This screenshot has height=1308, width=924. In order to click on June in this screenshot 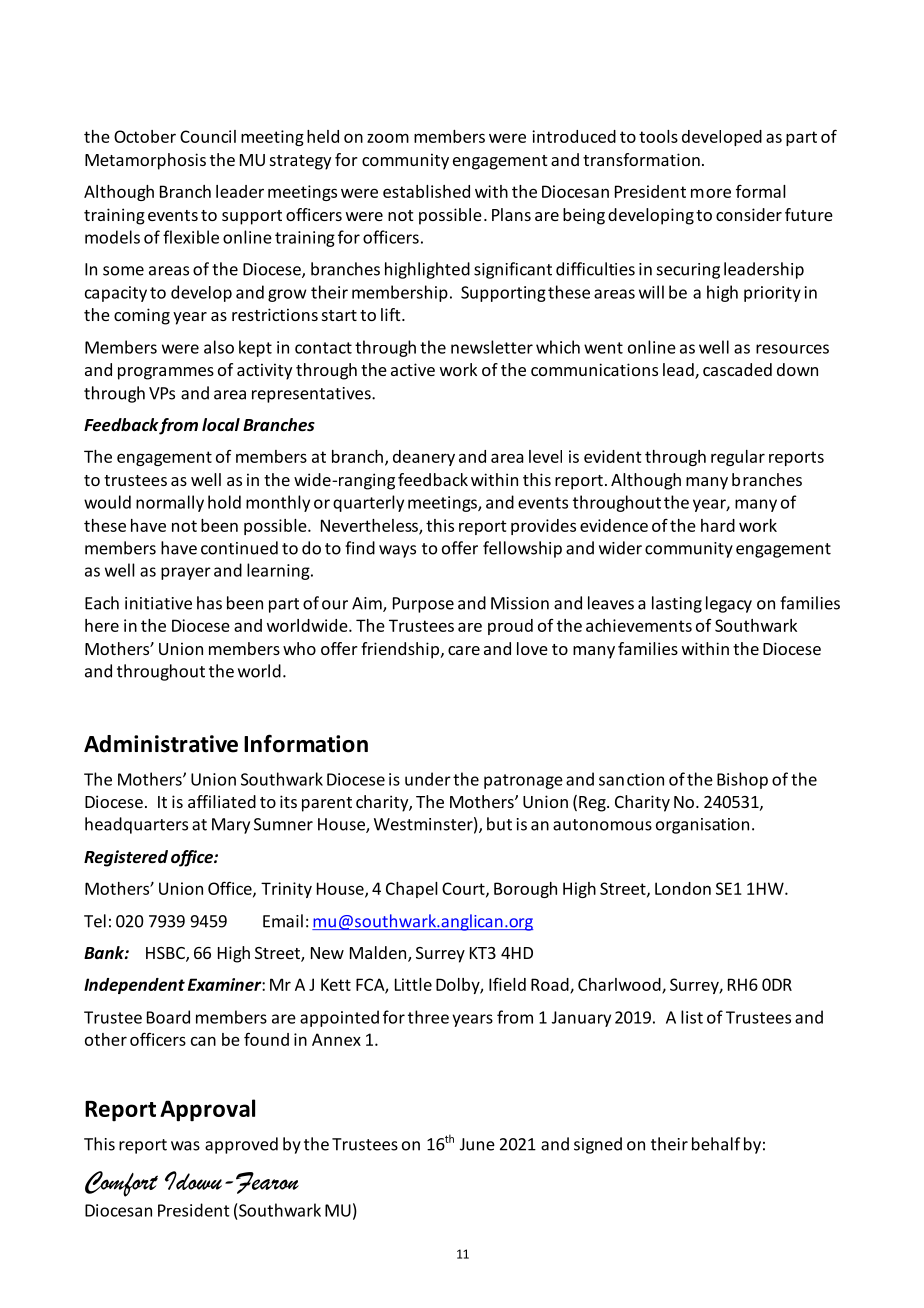, I will do `click(477, 1144)`.
